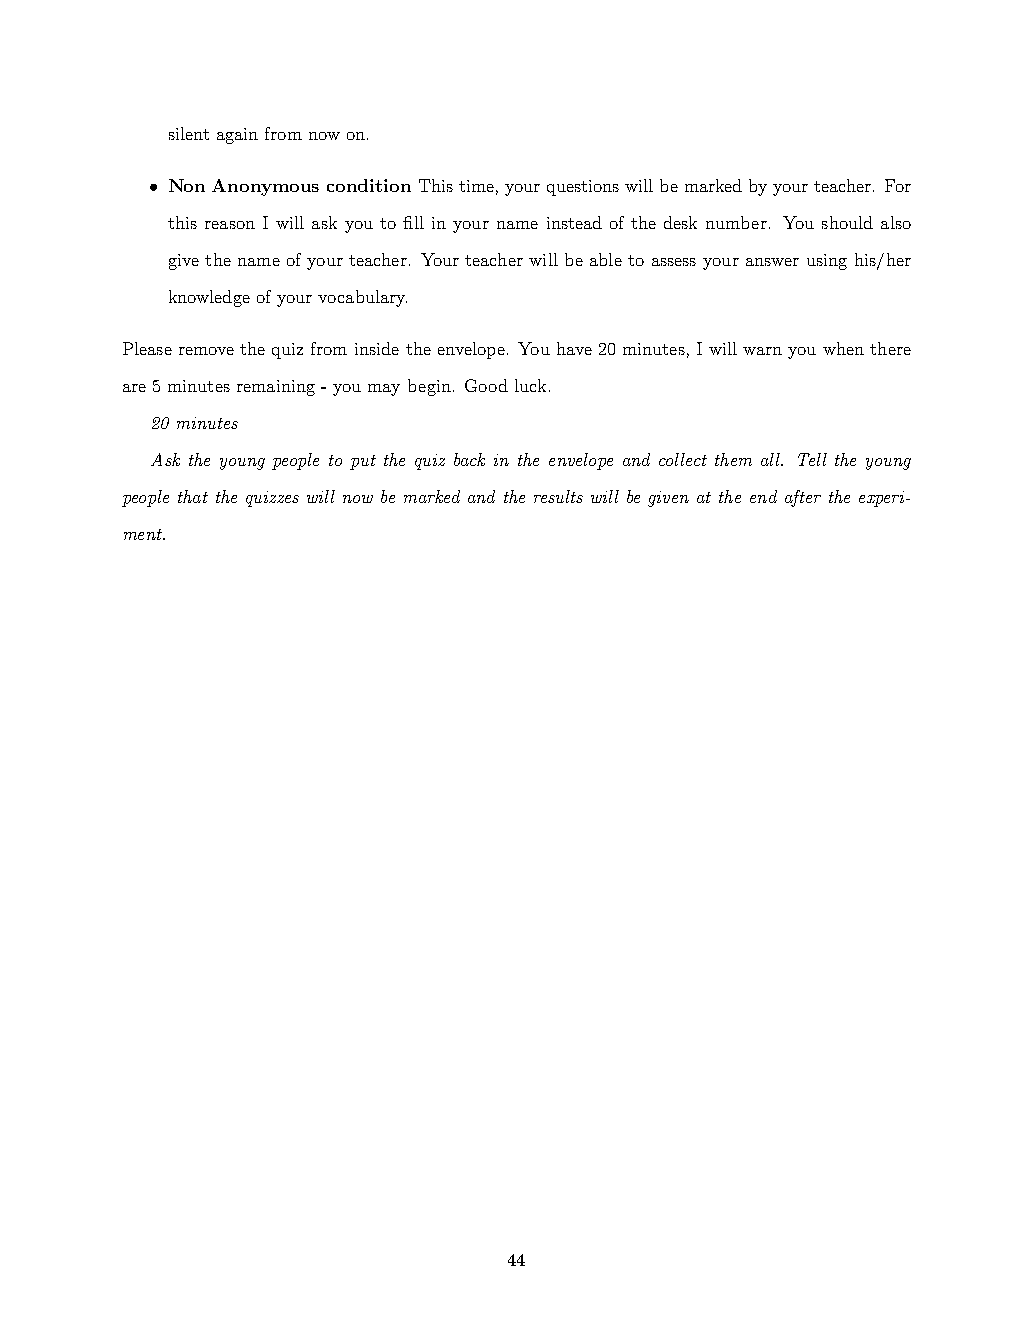  What do you see at coordinates (803, 498) in the screenshot?
I see `after` at bounding box center [803, 498].
